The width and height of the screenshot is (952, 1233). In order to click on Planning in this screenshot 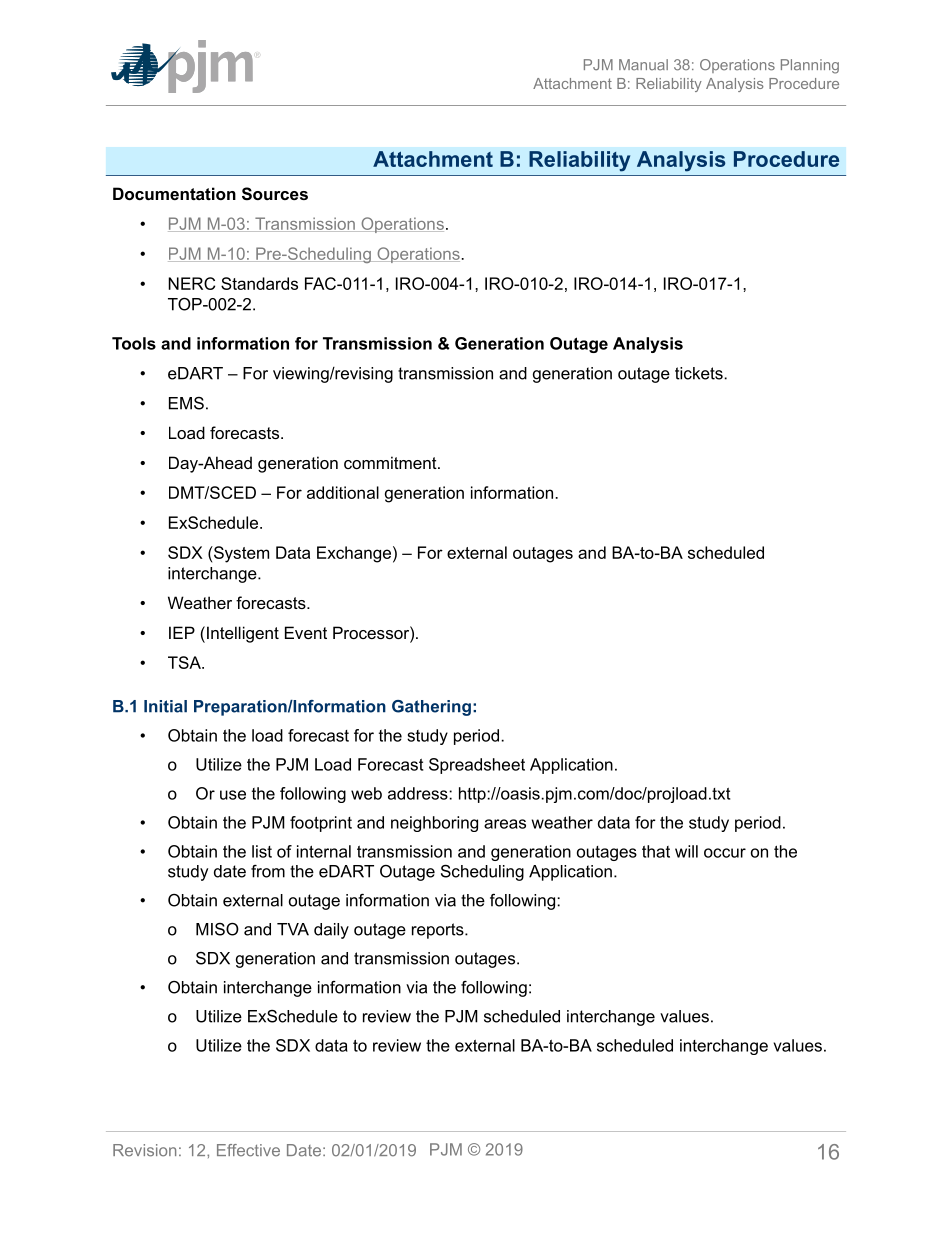, I will do `click(810, 66)`.
